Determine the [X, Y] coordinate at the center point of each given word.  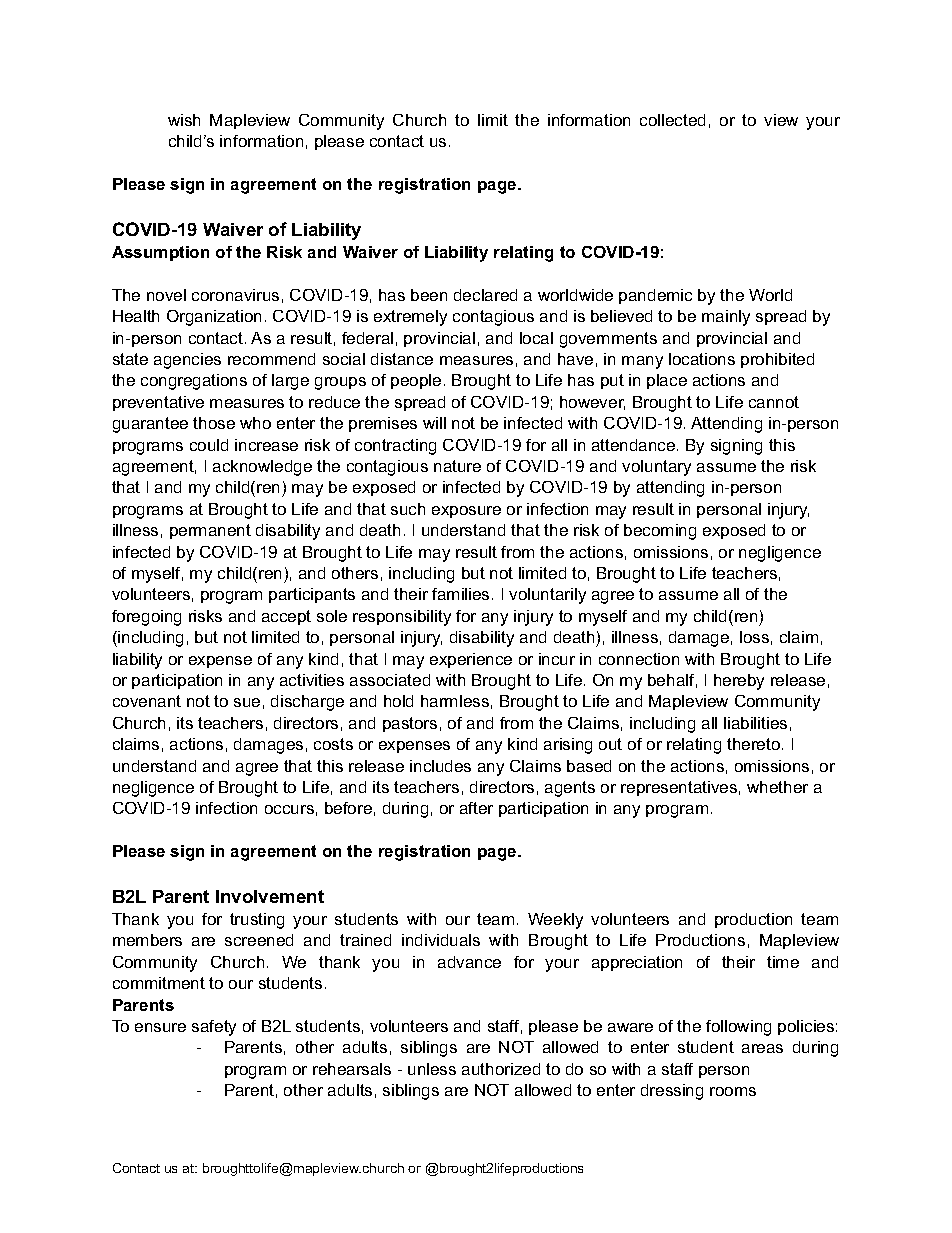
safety [214, 1028]
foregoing [146, 618]
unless [432, 1069]
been [429, 295]
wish [184, 120]
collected [672, 120]
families [460, 594]
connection [639, 659]
